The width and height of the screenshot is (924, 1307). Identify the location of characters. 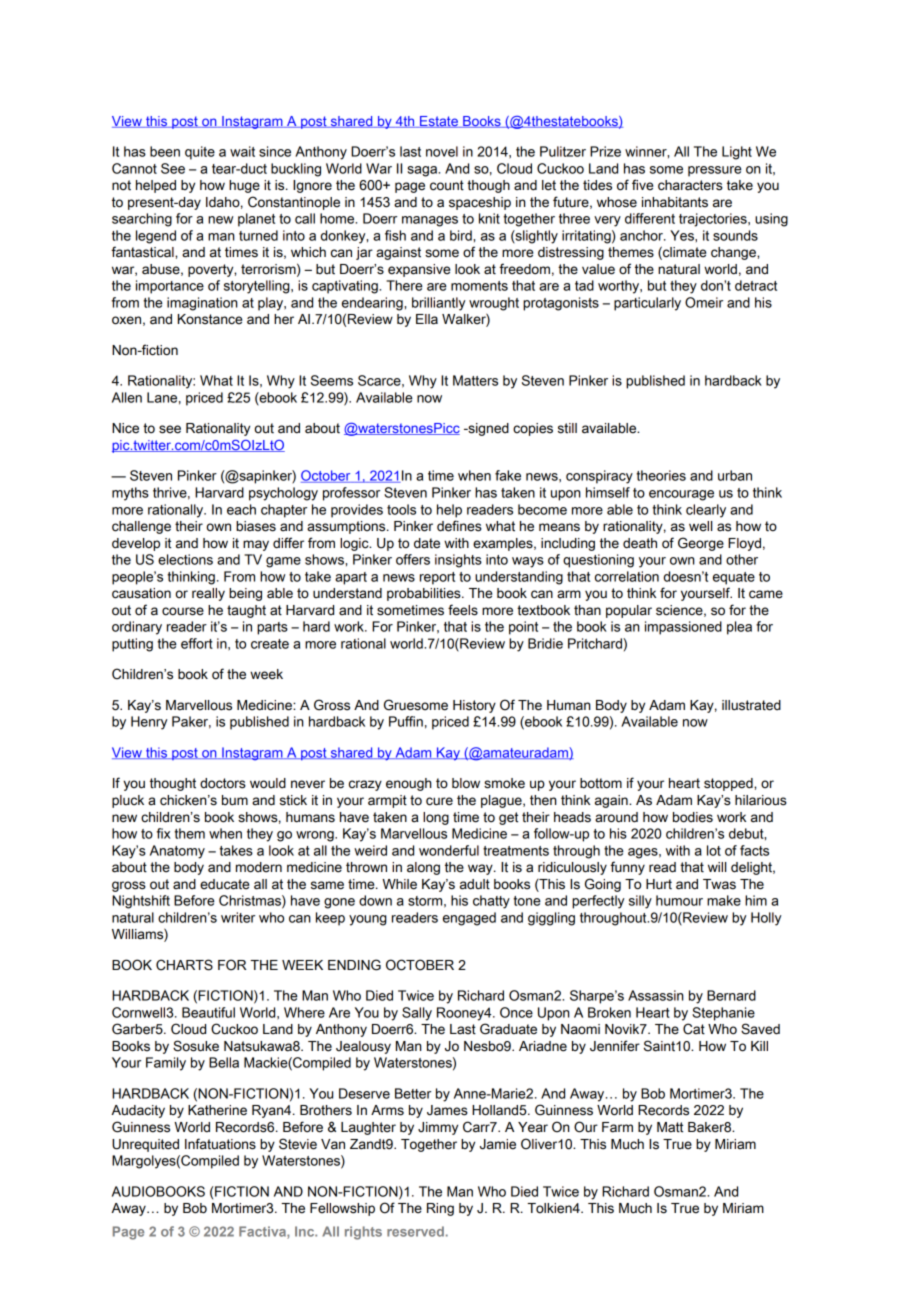
(690, 185).
